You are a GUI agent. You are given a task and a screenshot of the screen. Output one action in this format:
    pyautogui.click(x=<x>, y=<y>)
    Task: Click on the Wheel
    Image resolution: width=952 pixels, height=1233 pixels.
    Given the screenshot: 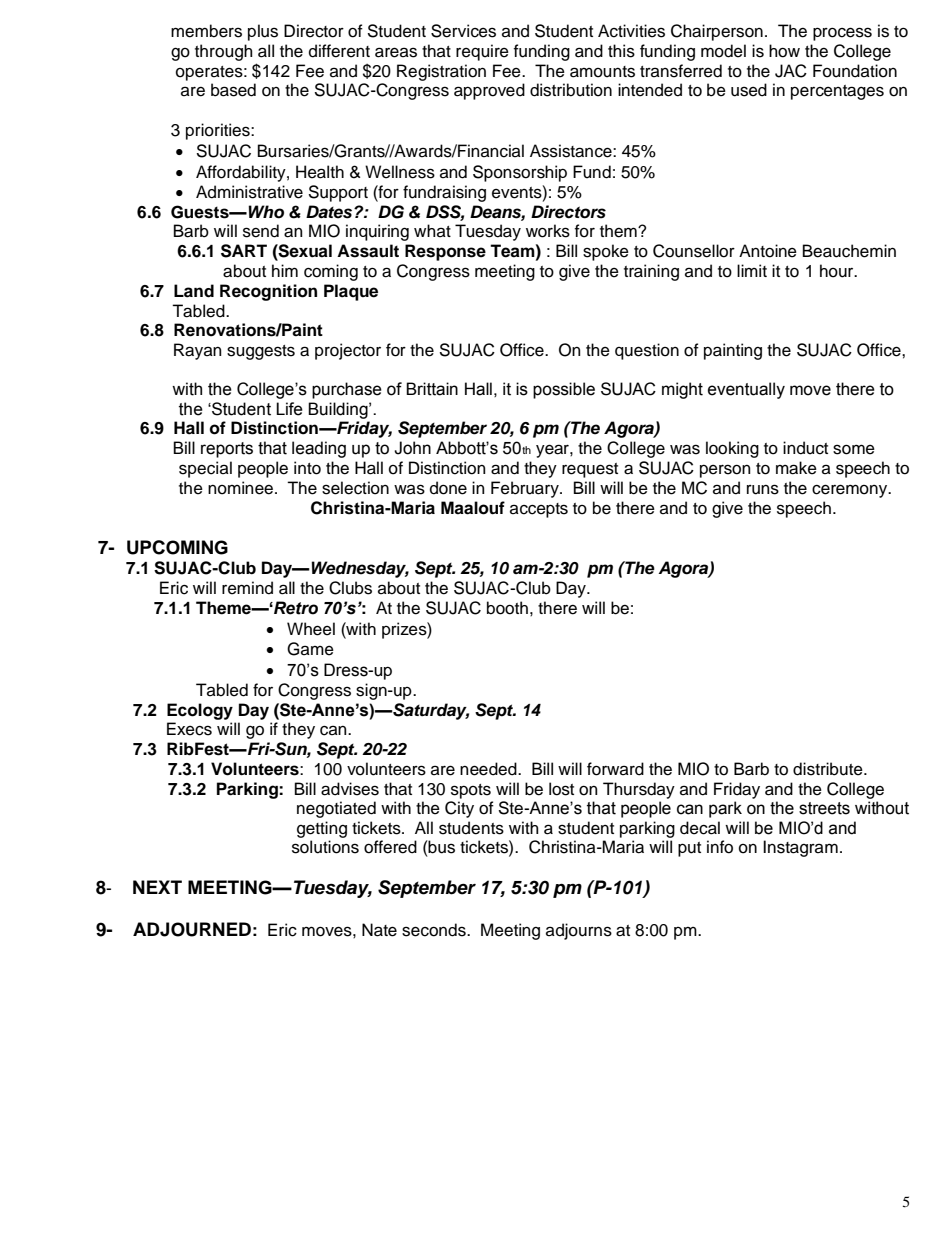 What is the action you would take?
    pyautogui.click(x=311, y=629)
